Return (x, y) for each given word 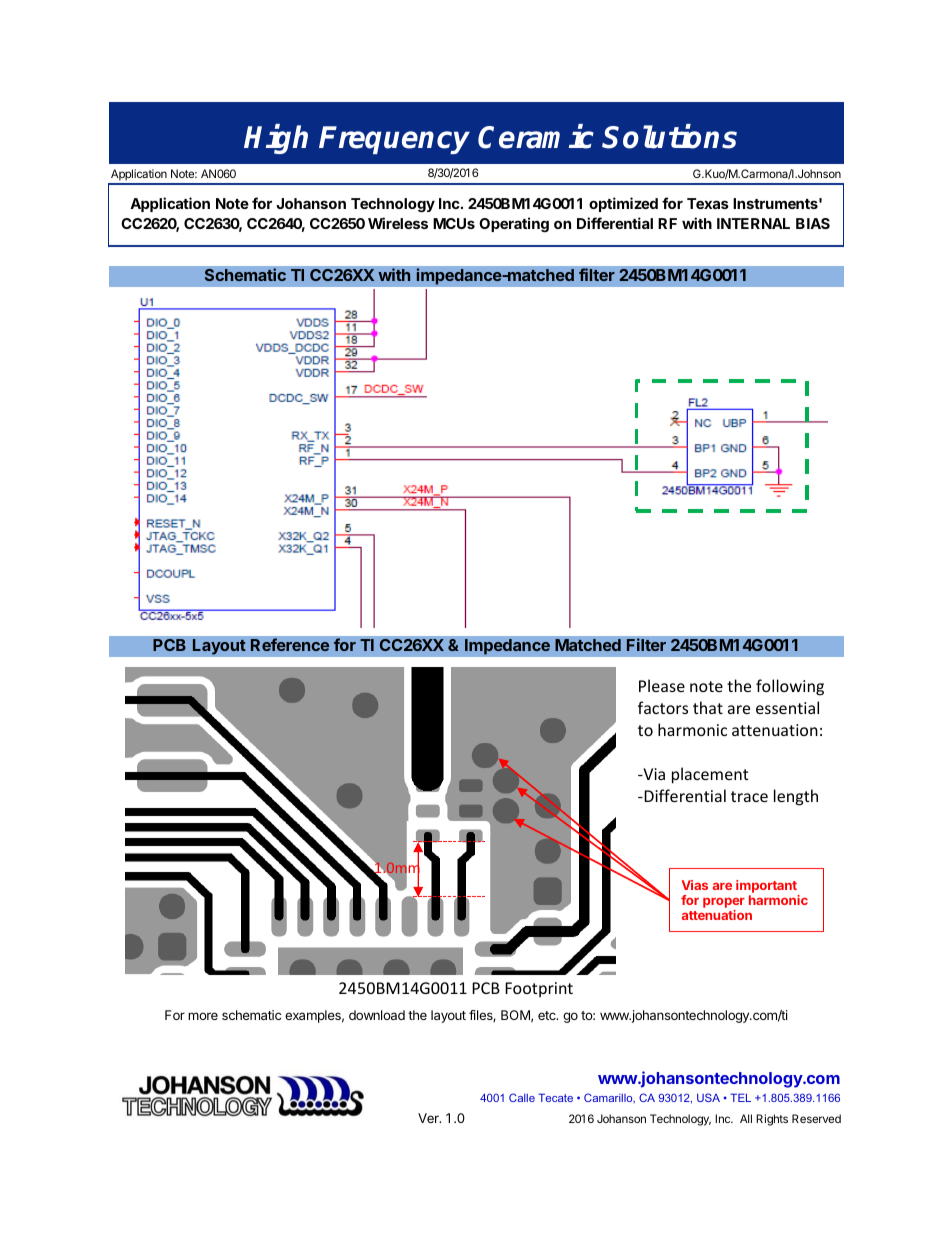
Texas (708, 203)
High (276, 139)
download (377, 1015)
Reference (290, 644)
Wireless (398, 223)
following (790, 687)
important (766, 886)
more (203, 1016)
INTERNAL (753, 223)
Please (662, 685)
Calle (522, 1097)
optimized (623, 204)
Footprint (539, 989)
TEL (740, 1097)
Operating (514, 224)
